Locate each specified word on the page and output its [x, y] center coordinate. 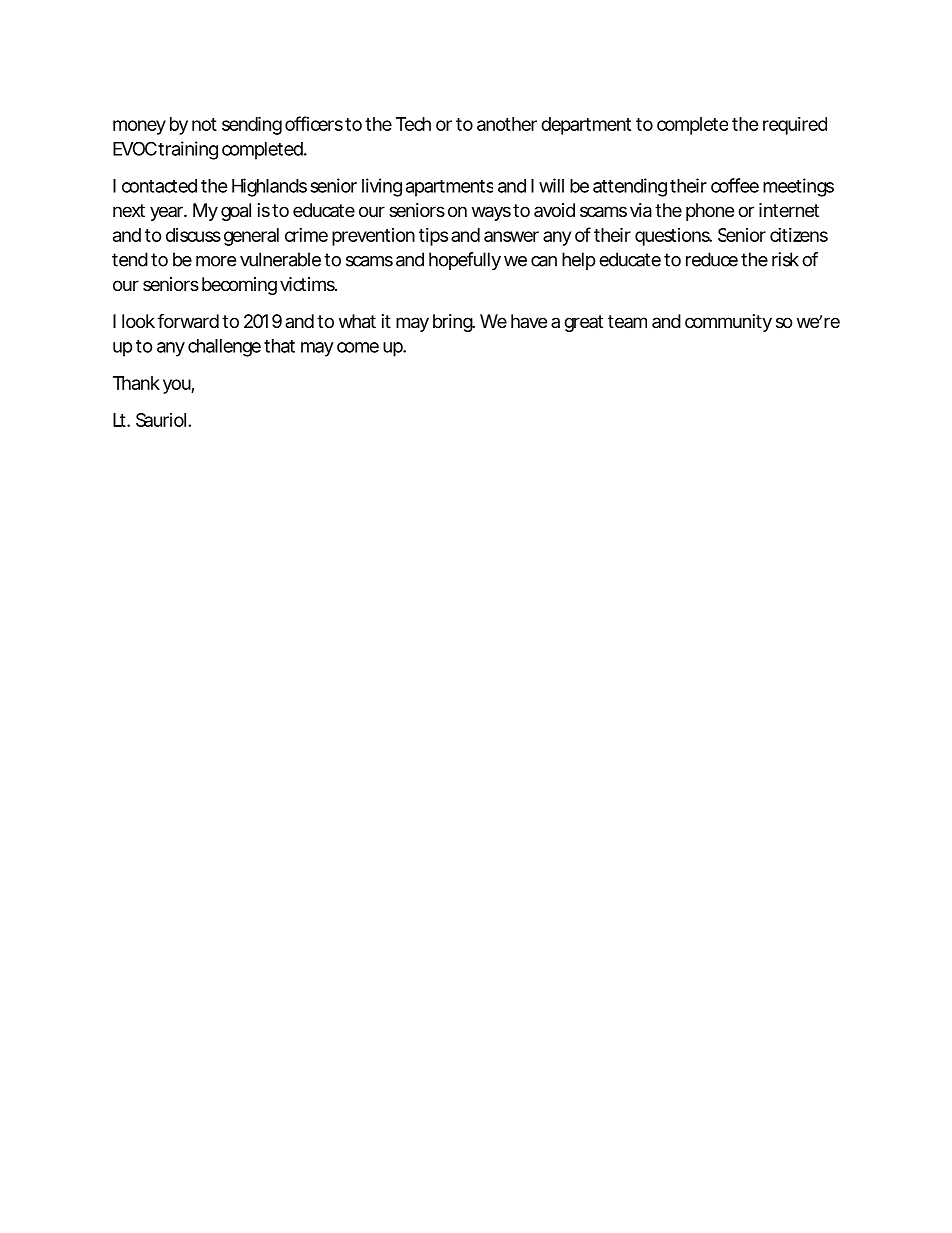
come [358, 347]
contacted [159, 186]
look [138, 321]
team [627, 321]
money [139, 127]
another [507, 124]
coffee [735, 185]
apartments [449, 188]
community [728, 323]
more [216, 261]
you [177, 386]
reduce [712, 259]
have [529, 321]
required [795, 126]
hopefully [465, 261]
